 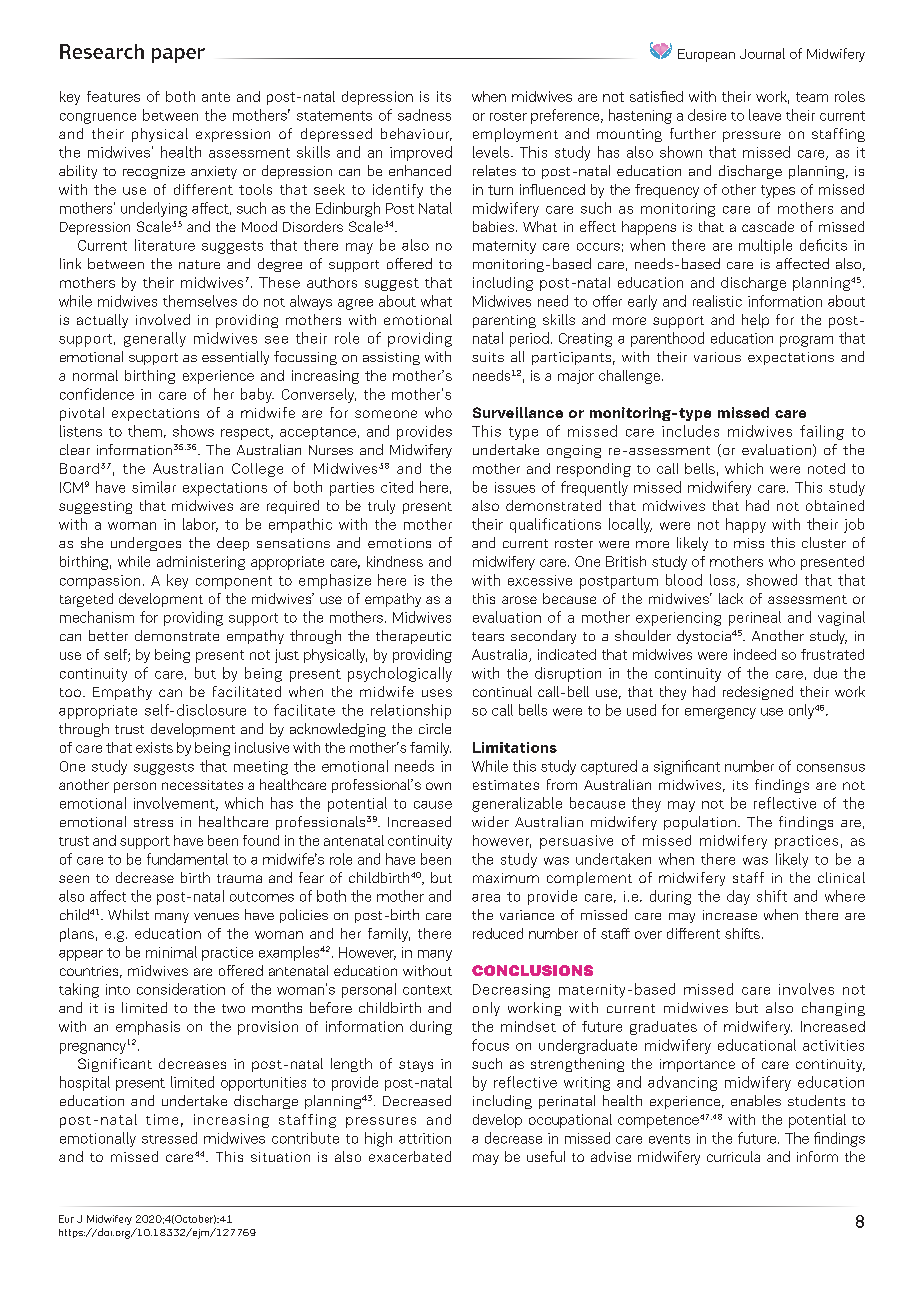 I want to click on tears, so click(x=488, y=636).
